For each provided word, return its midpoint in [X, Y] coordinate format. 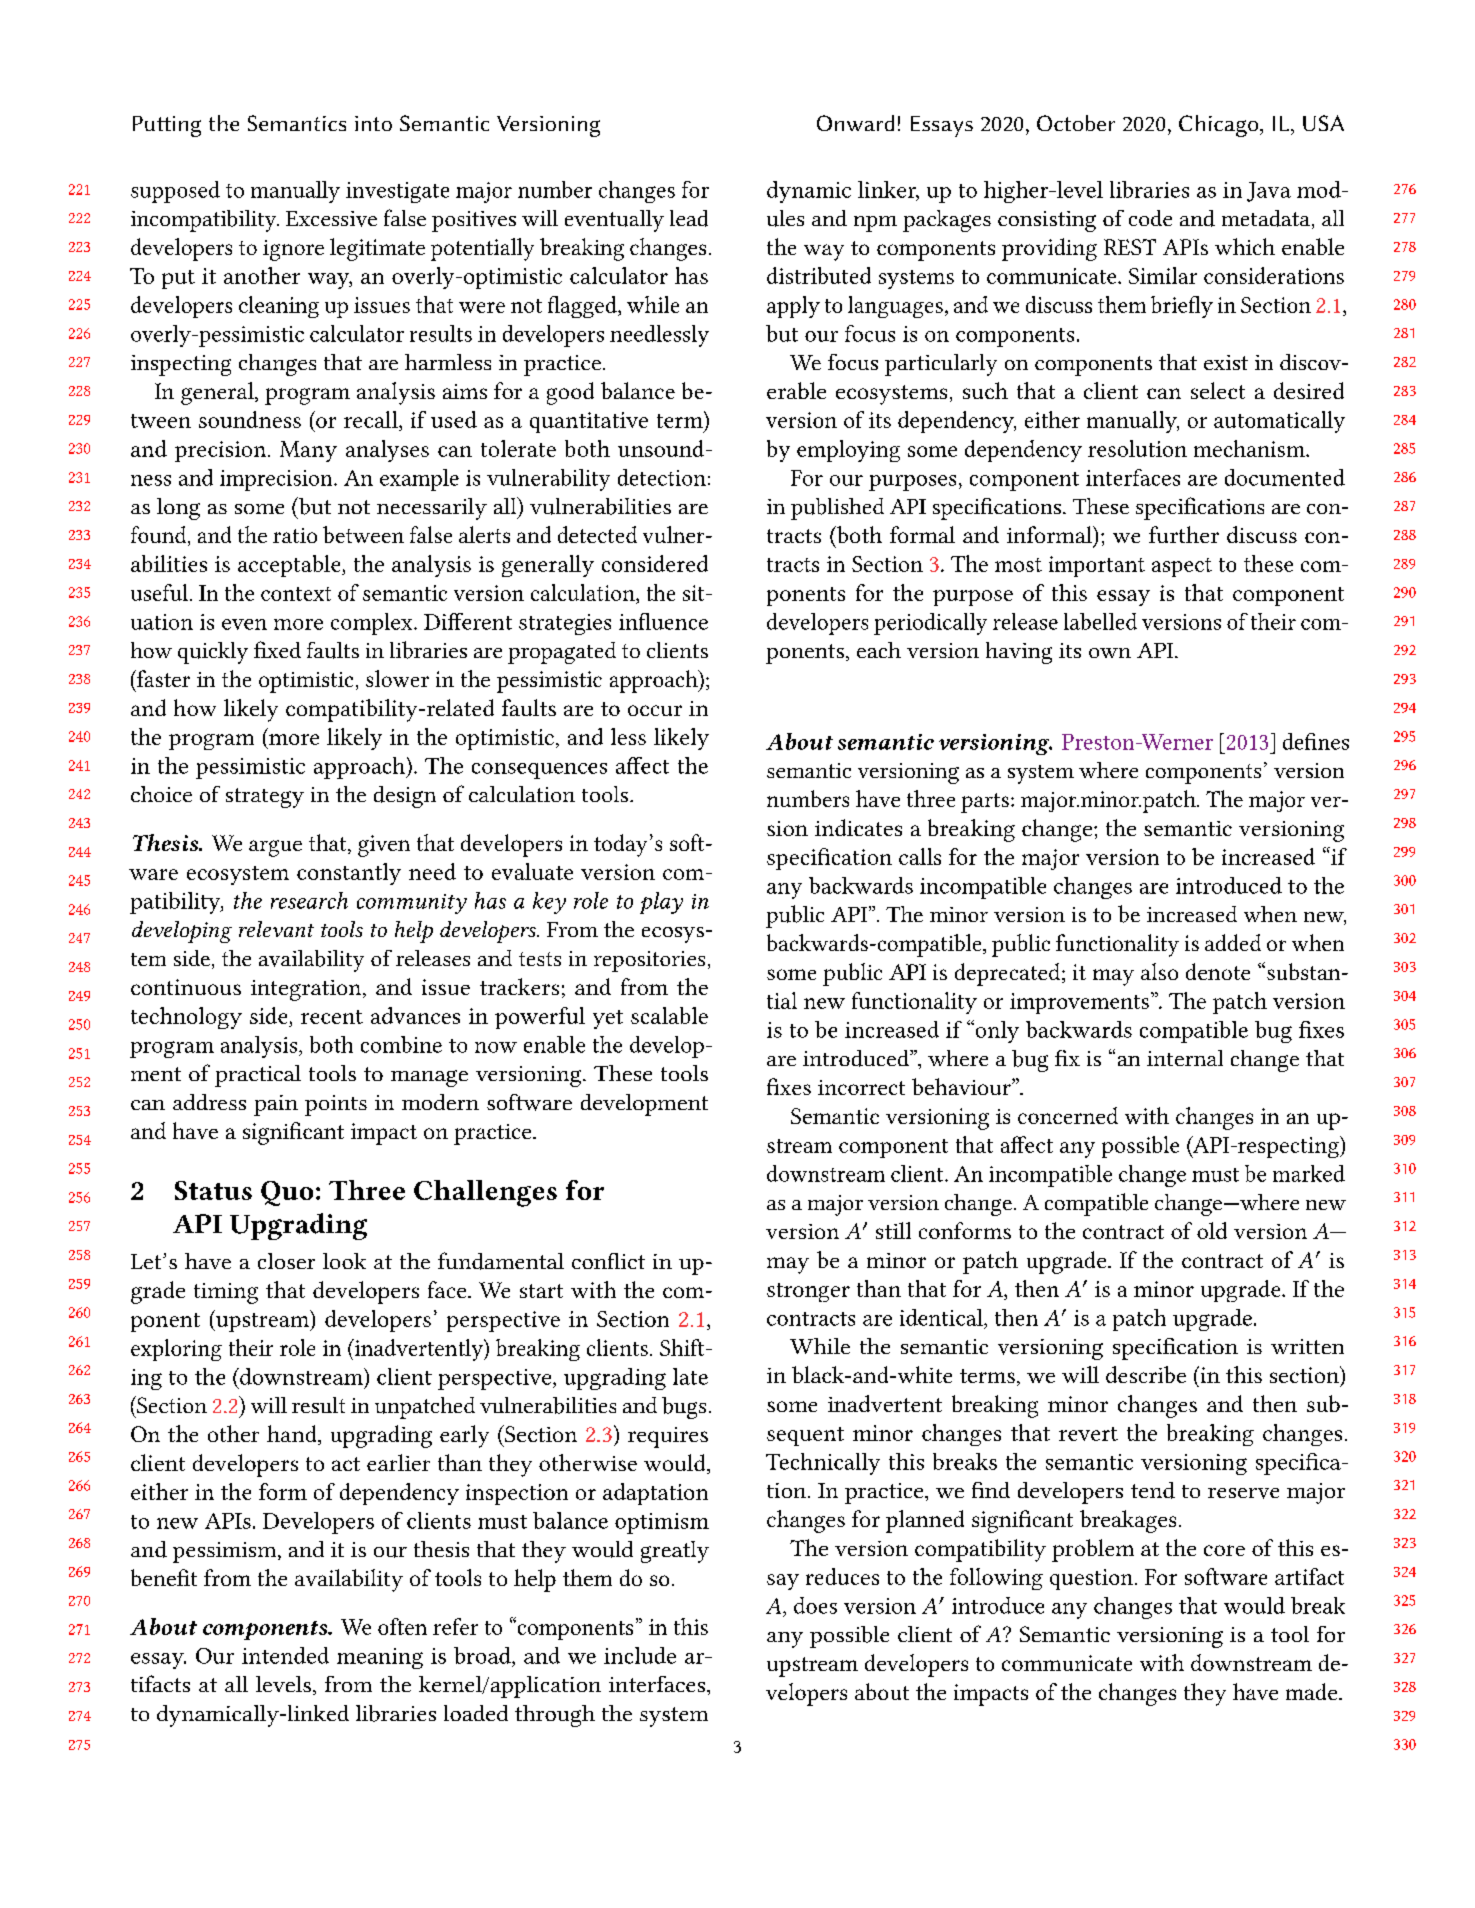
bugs [684, 1408]
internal [1185, 1058]
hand [293, 1435]
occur [655, 710]
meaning [380, 1658]
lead [689, 218]
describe [1146, 1374]
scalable [669, 1015]
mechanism [1250, 448]
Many [308, 451]
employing [848, 451]
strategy [265, 798]
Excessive [331, 219]
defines [1316, 741]
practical [258, 1076]
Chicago [1220, 126]
